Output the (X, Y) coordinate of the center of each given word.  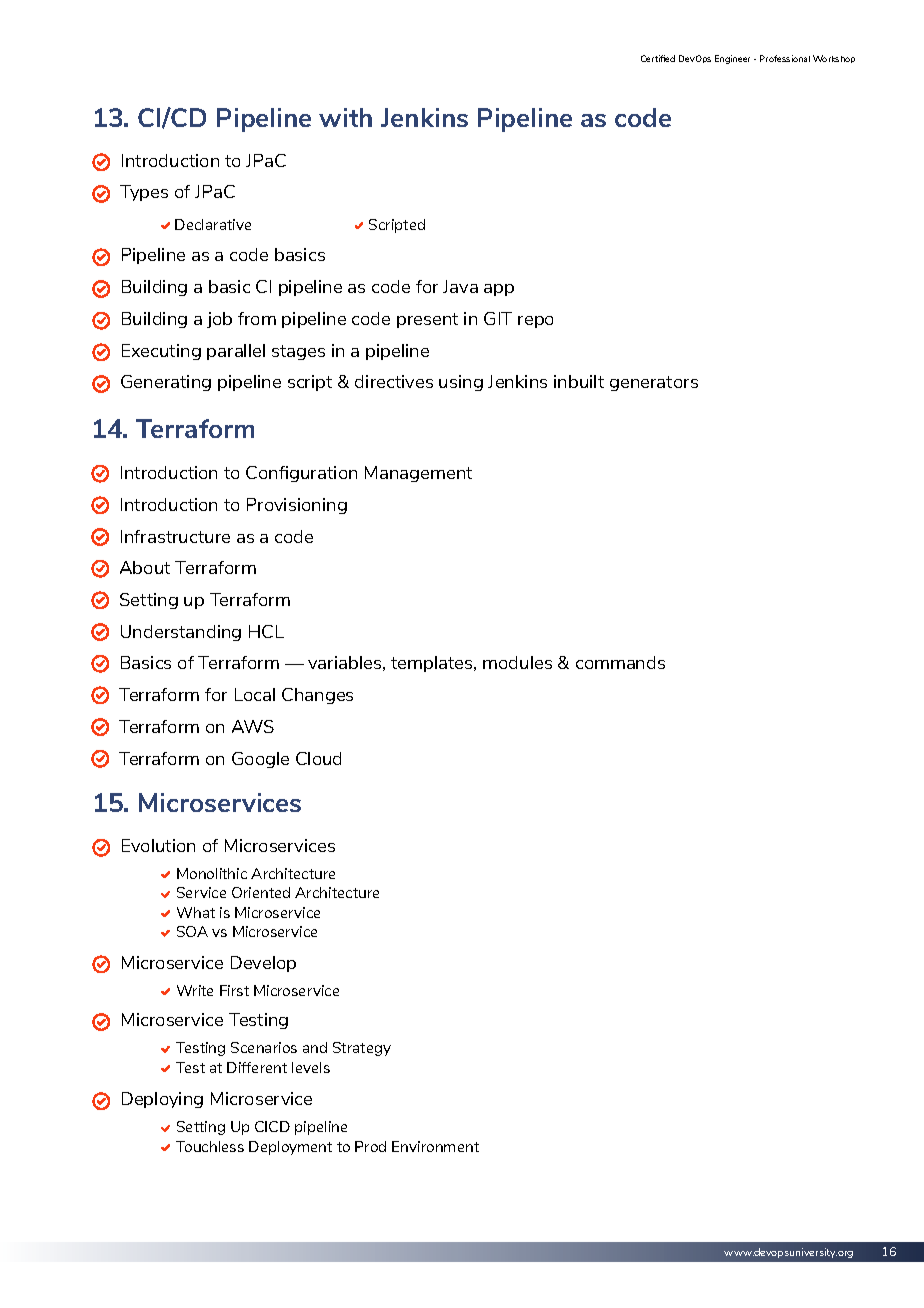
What (196, 912)
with (345, 117)
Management (418, 474)
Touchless (210, 1146)
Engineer (732, 59)
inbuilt (579, 381)
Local (255, 694)
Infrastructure (175, 536)
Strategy (362, 1049)
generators (654, 383)
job (219, 320)
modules (517, 662)
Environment (435, 1146)
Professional (785, 58)
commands (620, 662)
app (499, 290)
